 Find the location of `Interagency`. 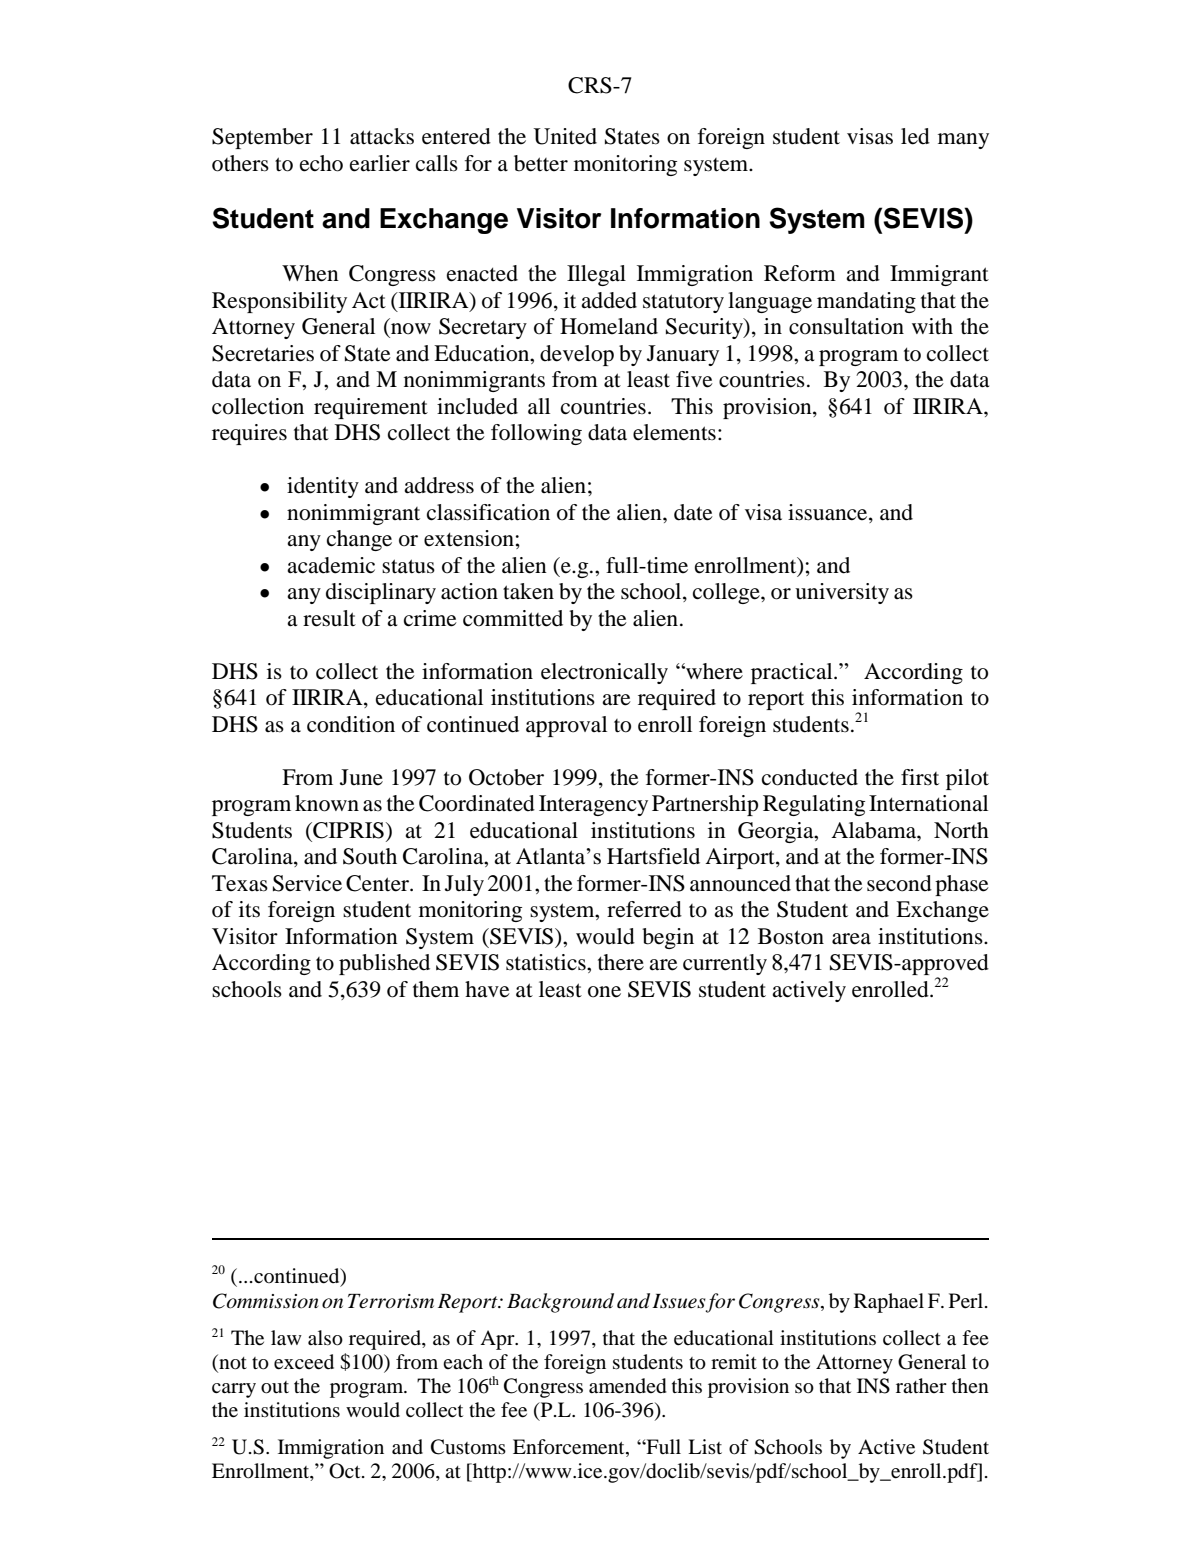

Interagency is located at coordinates (593, 805).
